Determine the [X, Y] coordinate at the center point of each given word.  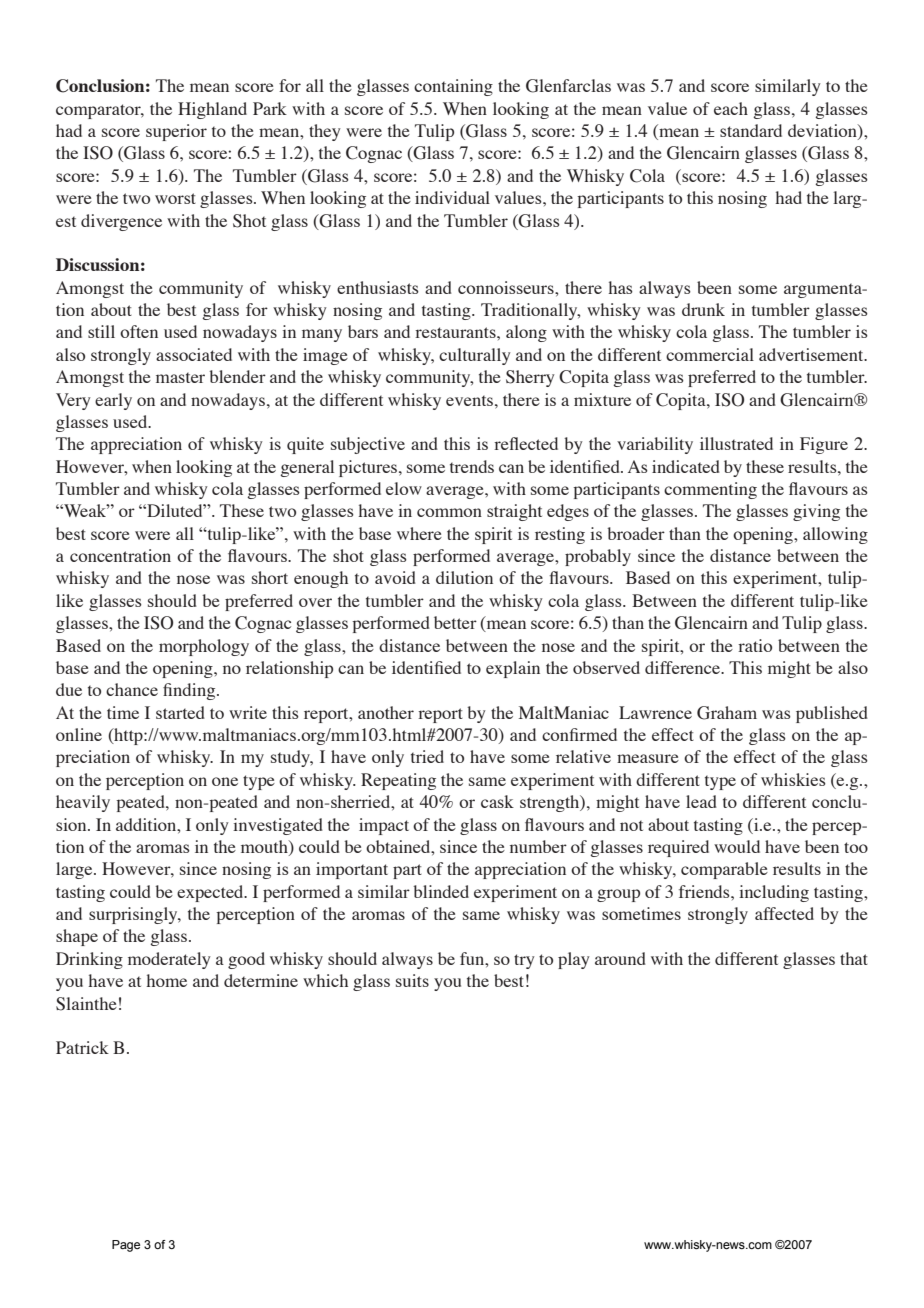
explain [513, 669]
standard [751, 130]
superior [176, 132]
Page [126, 1246]
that [854, 958]
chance [132, 689]
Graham [727, 713]
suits [412, 980]
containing [453, 87]
